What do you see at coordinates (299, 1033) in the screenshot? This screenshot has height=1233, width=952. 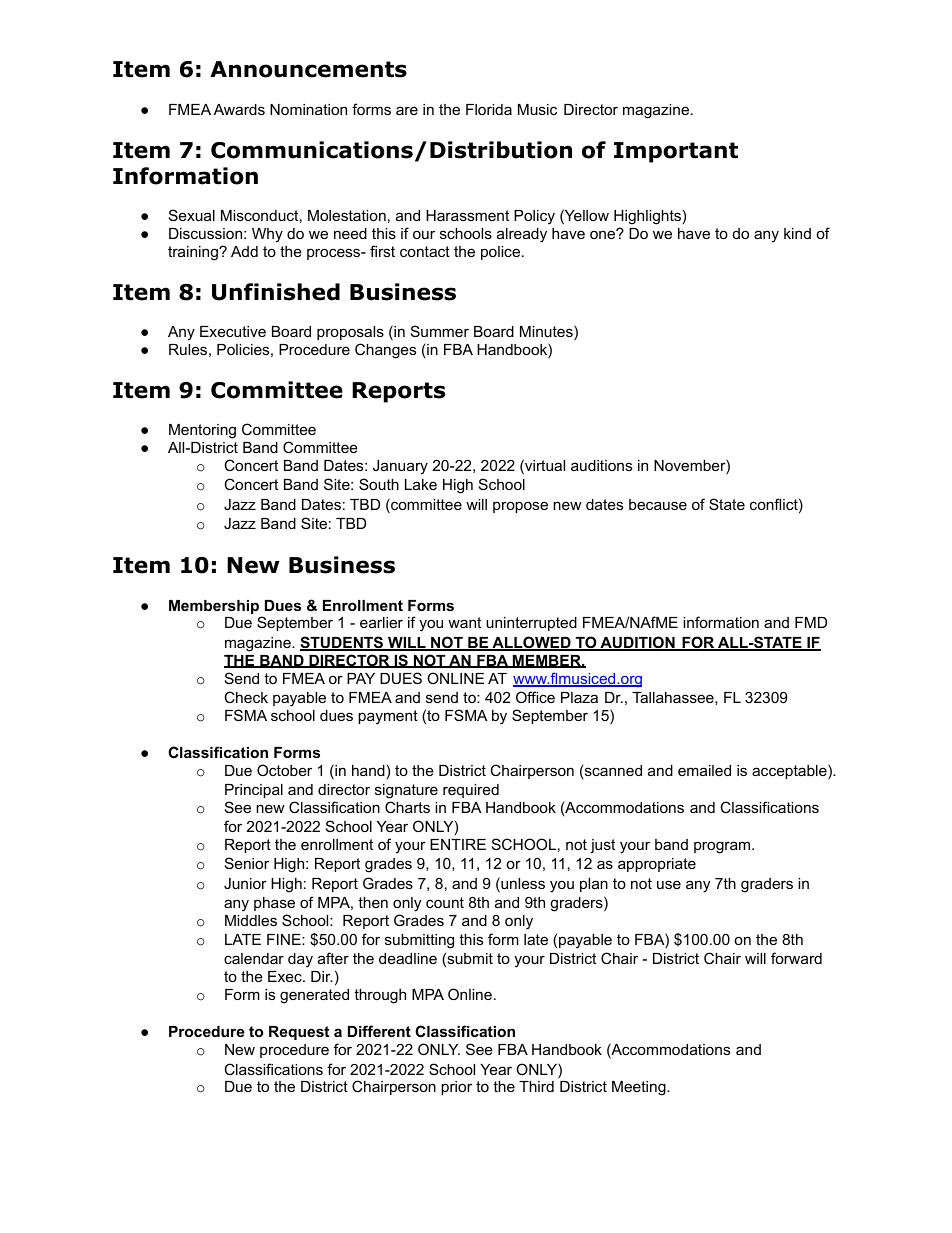 I see `Request` at bounding box center [299, 1033].
